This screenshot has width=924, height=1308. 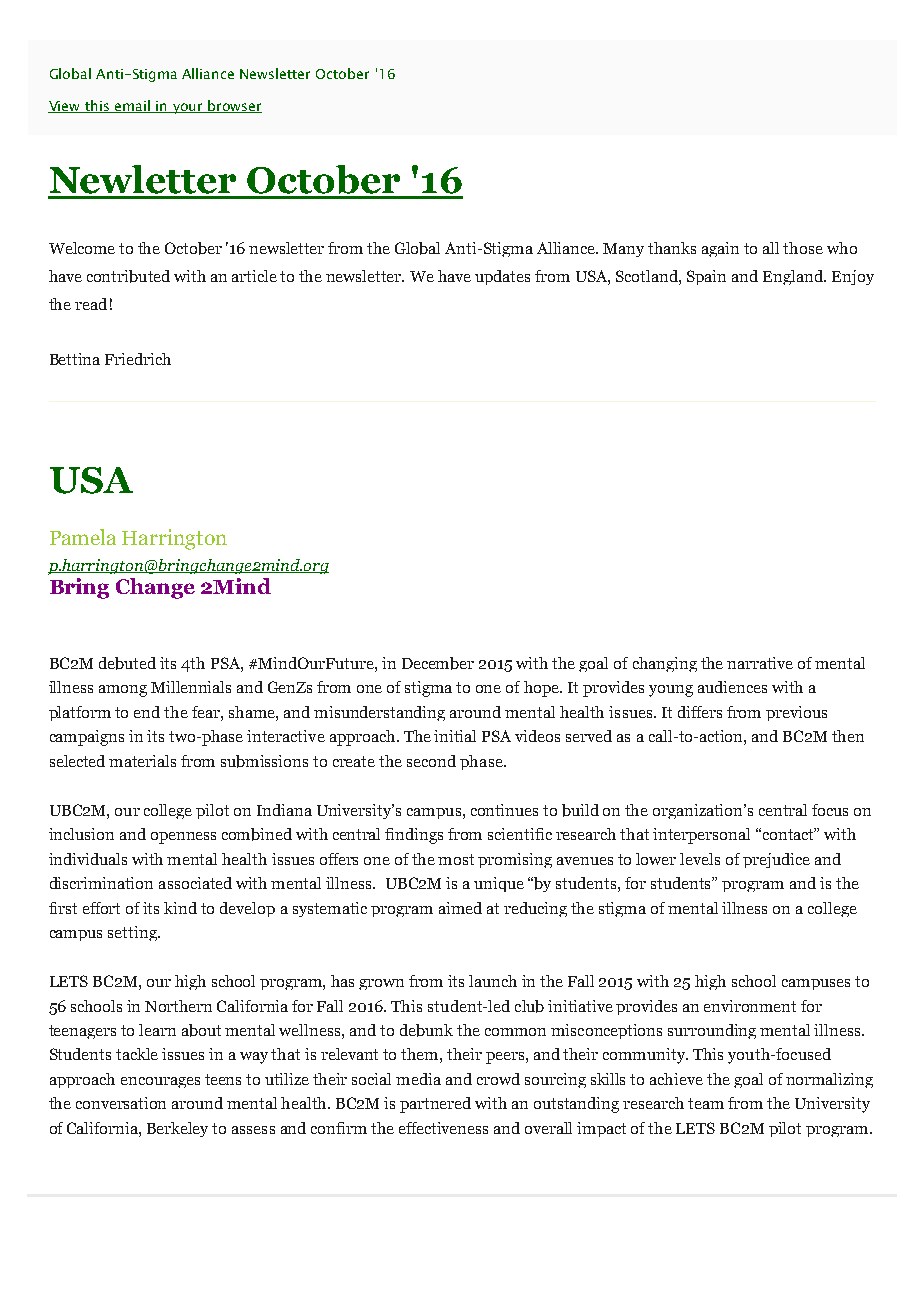 What do you see at coordinates (760, 663) in the screenshot?
I see `narrative` at bounding box center [760, 663].
